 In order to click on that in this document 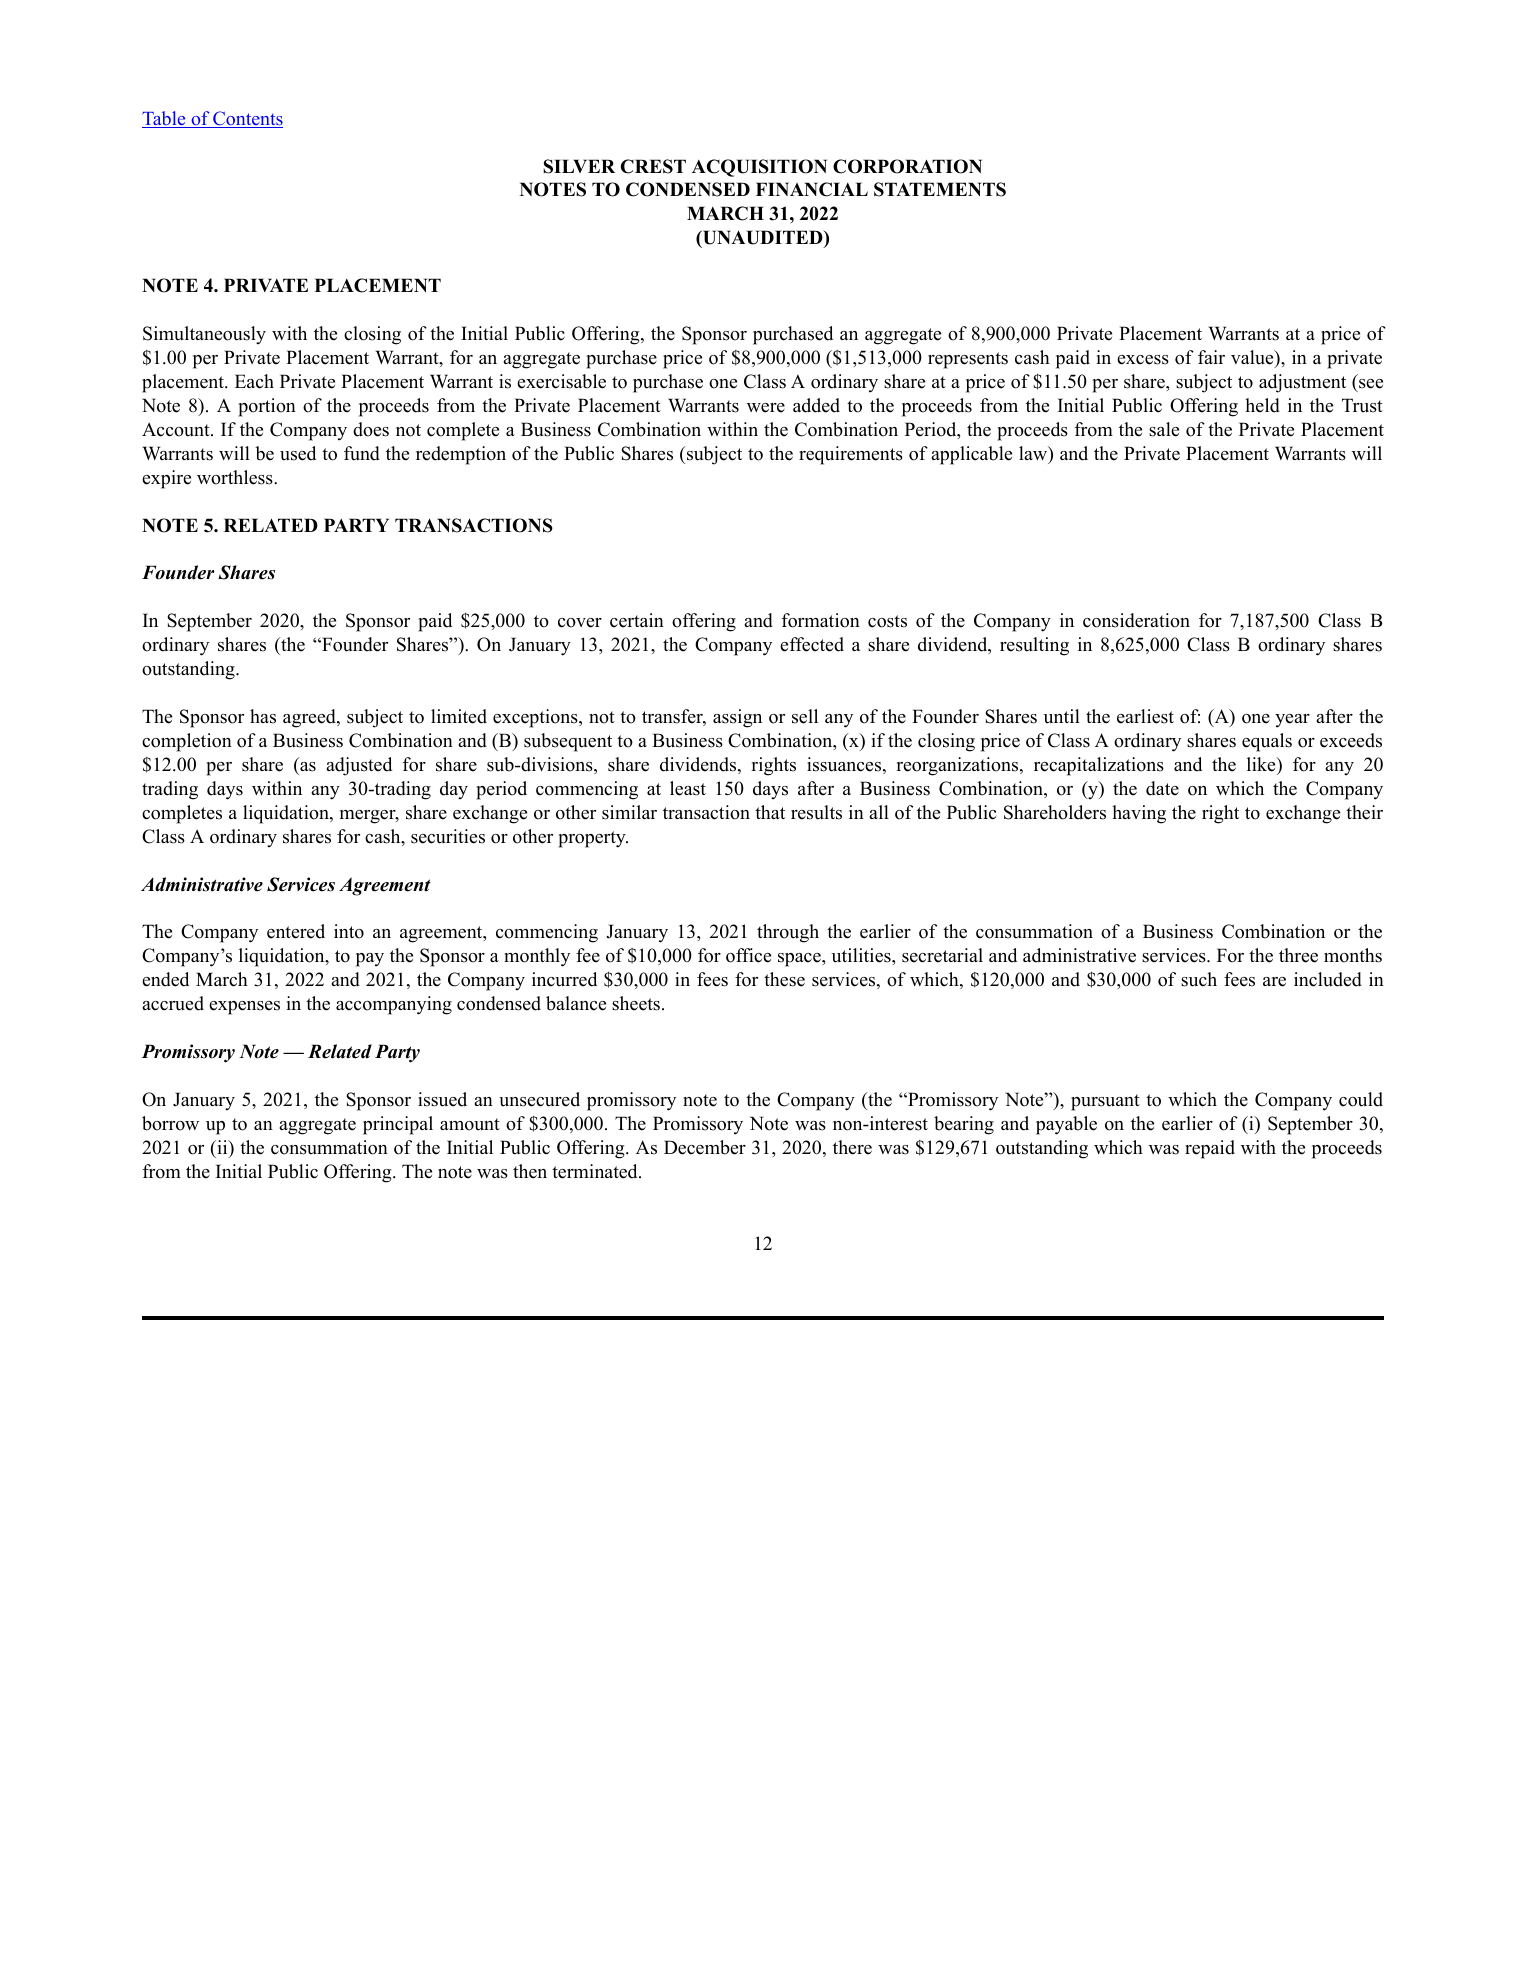, I will do `click(770, 812)`.
